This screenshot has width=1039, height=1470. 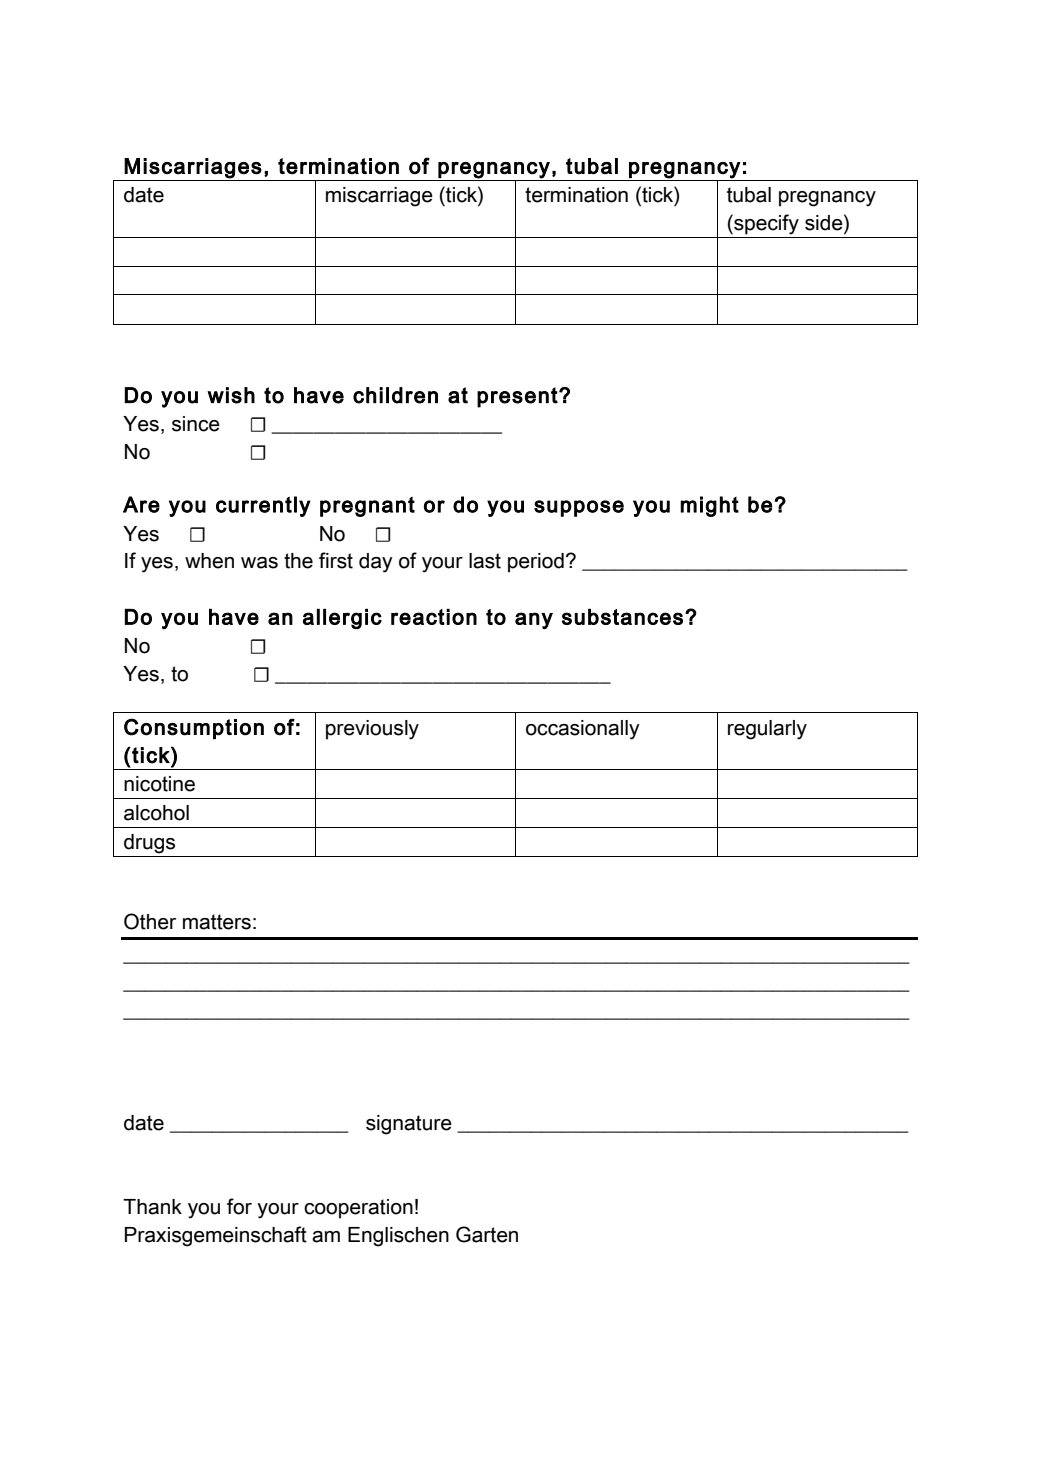 What do you see at coordinates (156, 813) in the screenshot?
I see `alcohol` at bounding box center [156, 813].
